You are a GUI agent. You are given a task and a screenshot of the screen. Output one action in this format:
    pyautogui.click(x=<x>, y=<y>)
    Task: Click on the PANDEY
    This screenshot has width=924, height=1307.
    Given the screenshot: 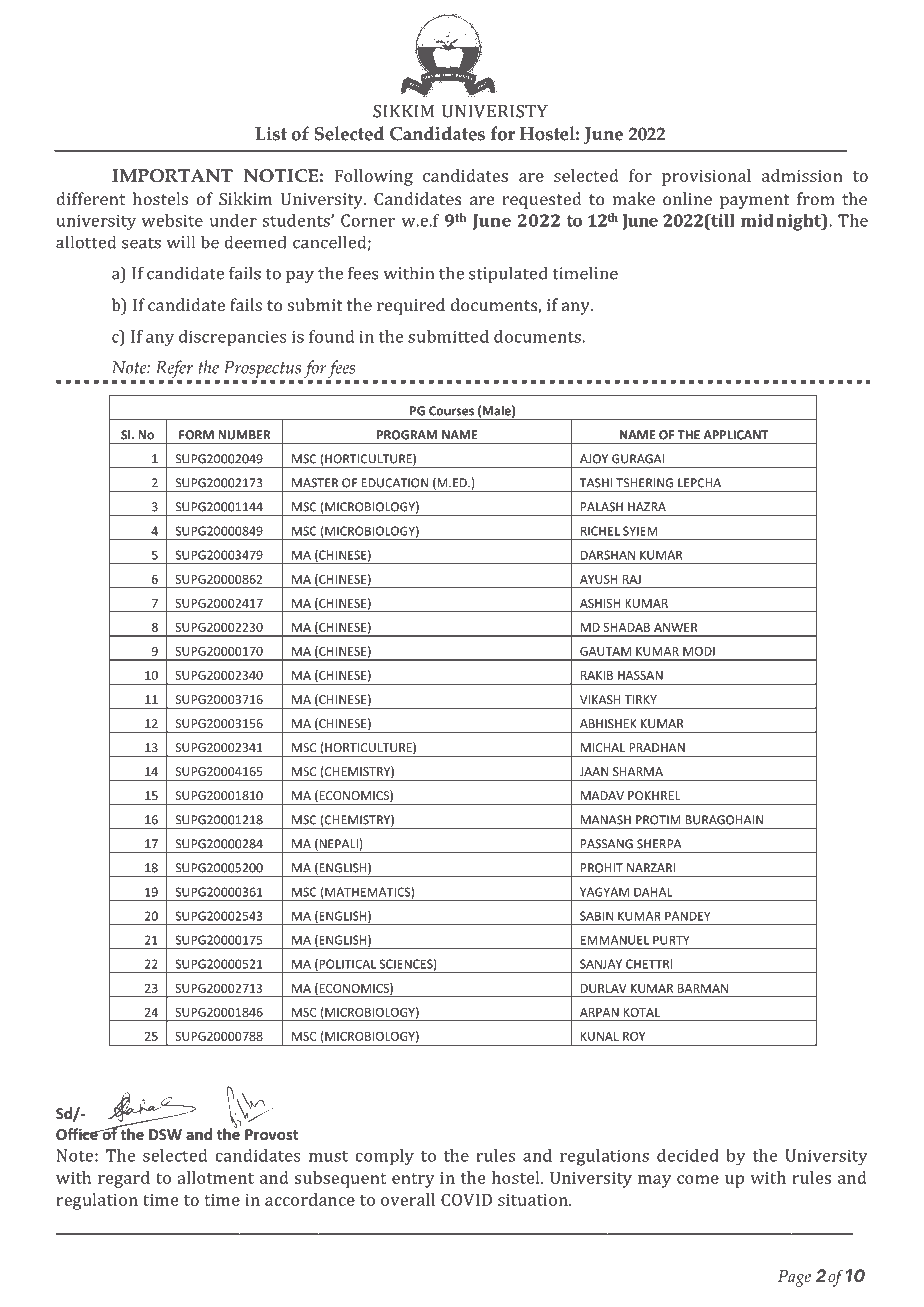 What is the action you would take?
    pyautogui.click(x=688, y=916)
